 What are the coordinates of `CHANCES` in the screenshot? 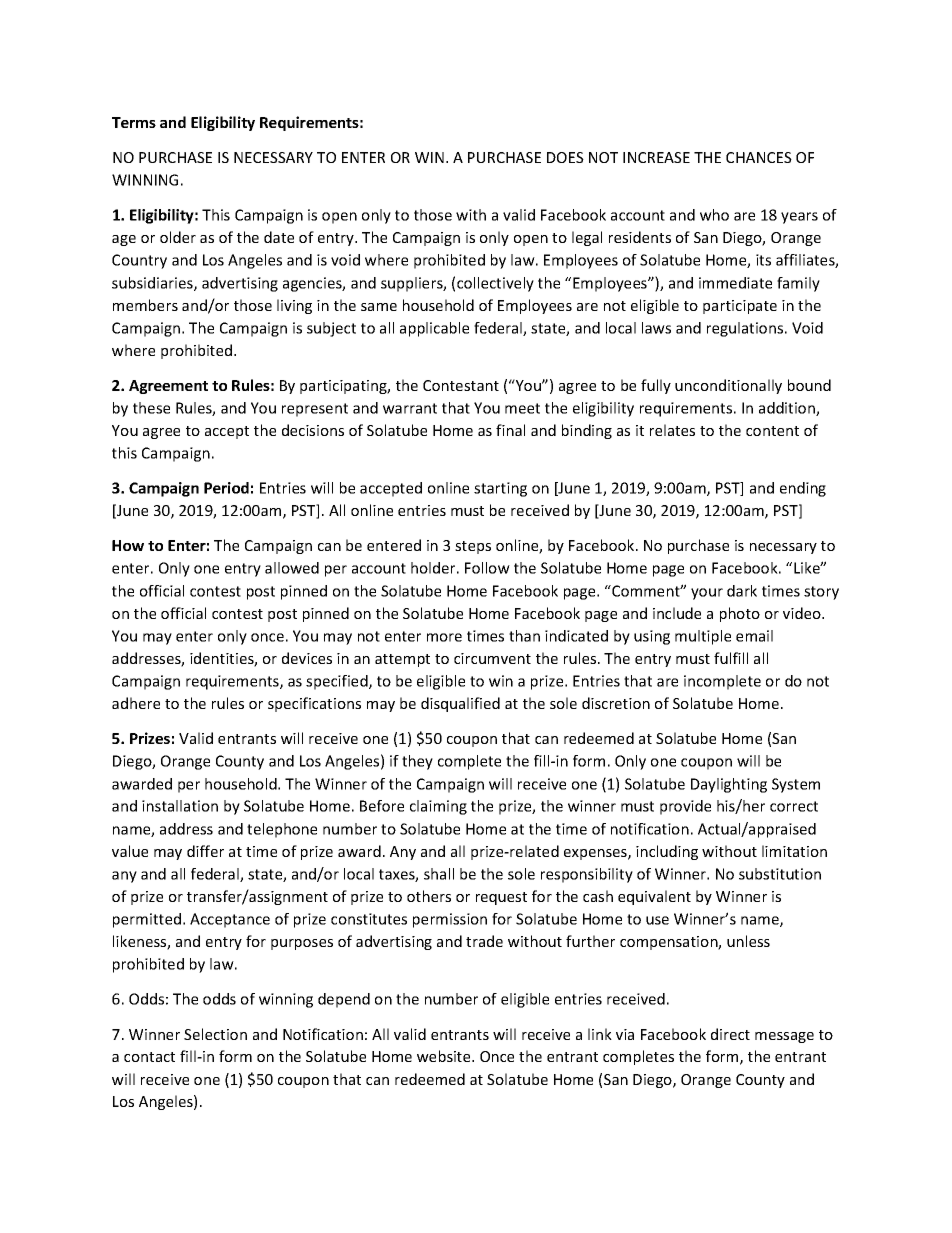 It's located at (759, 157).
